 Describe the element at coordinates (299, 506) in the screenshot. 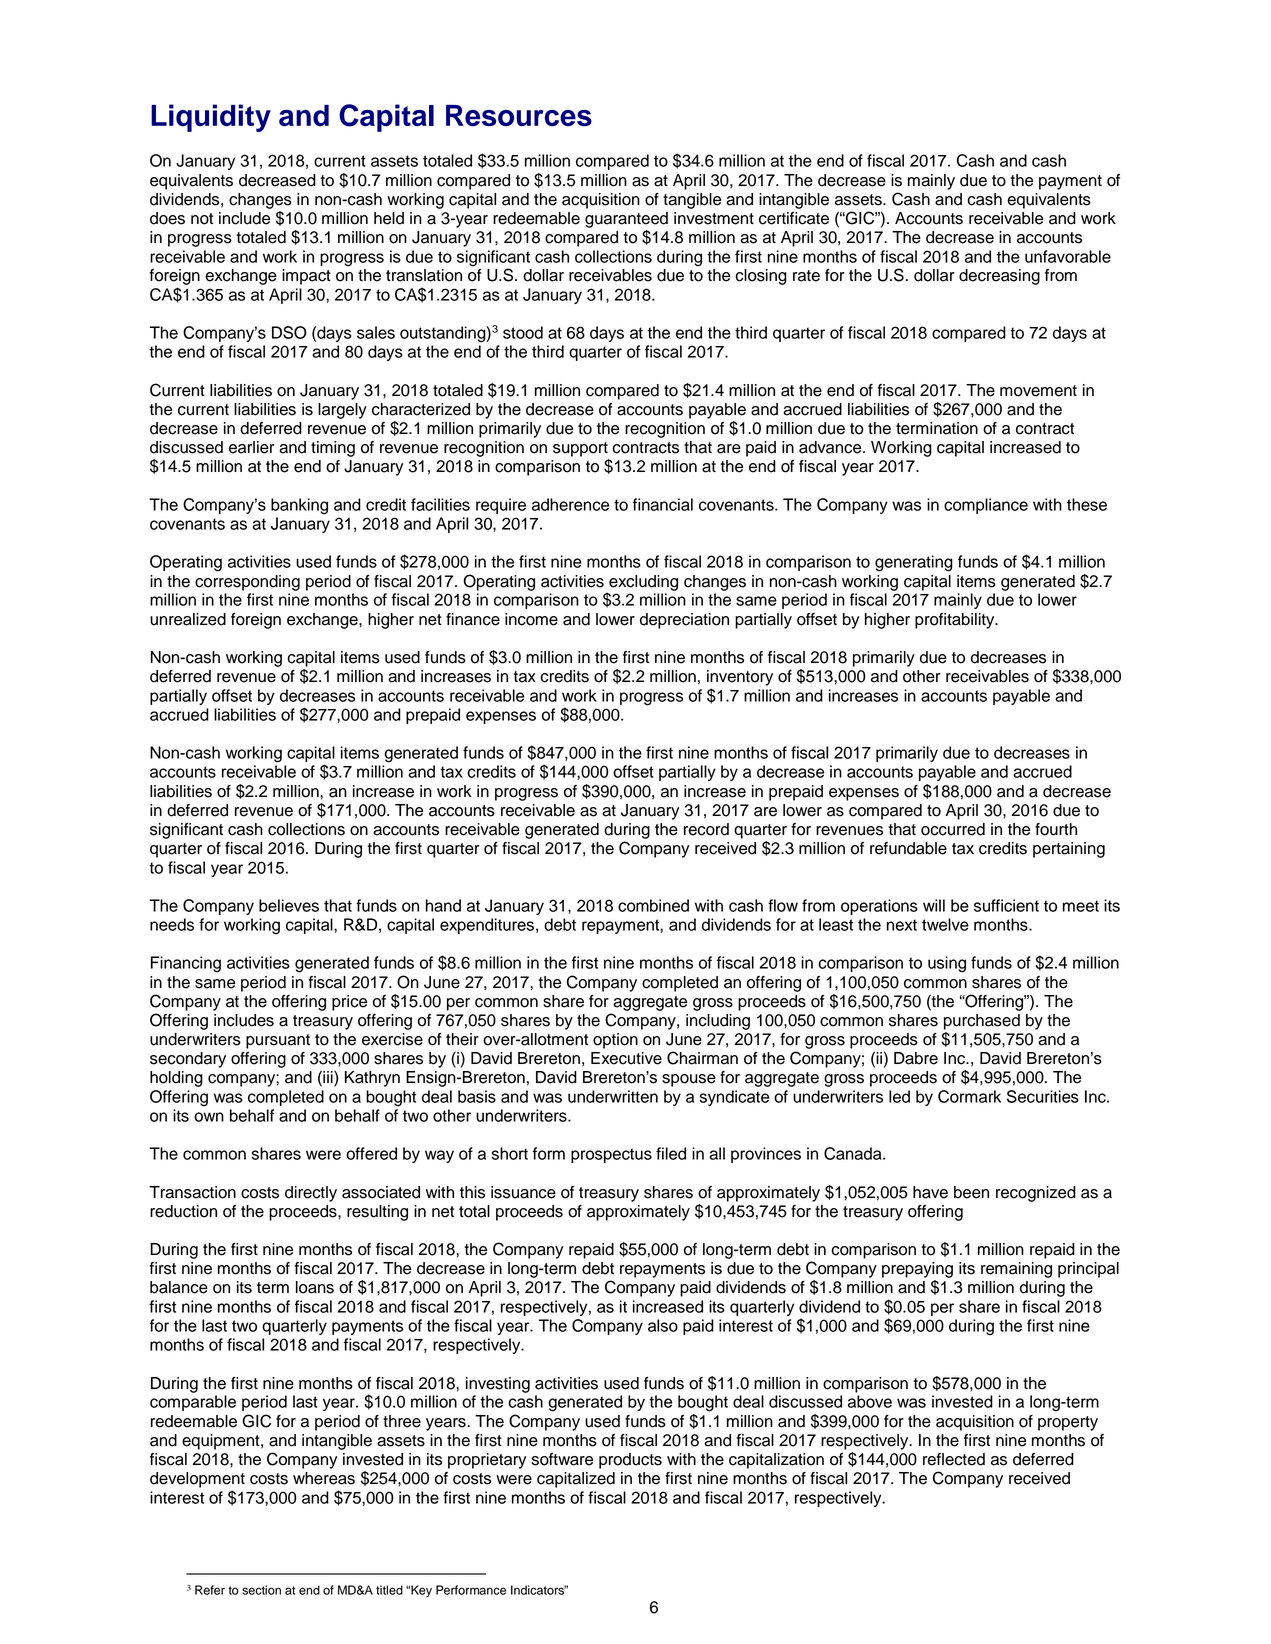

I see `banking` at that location.
